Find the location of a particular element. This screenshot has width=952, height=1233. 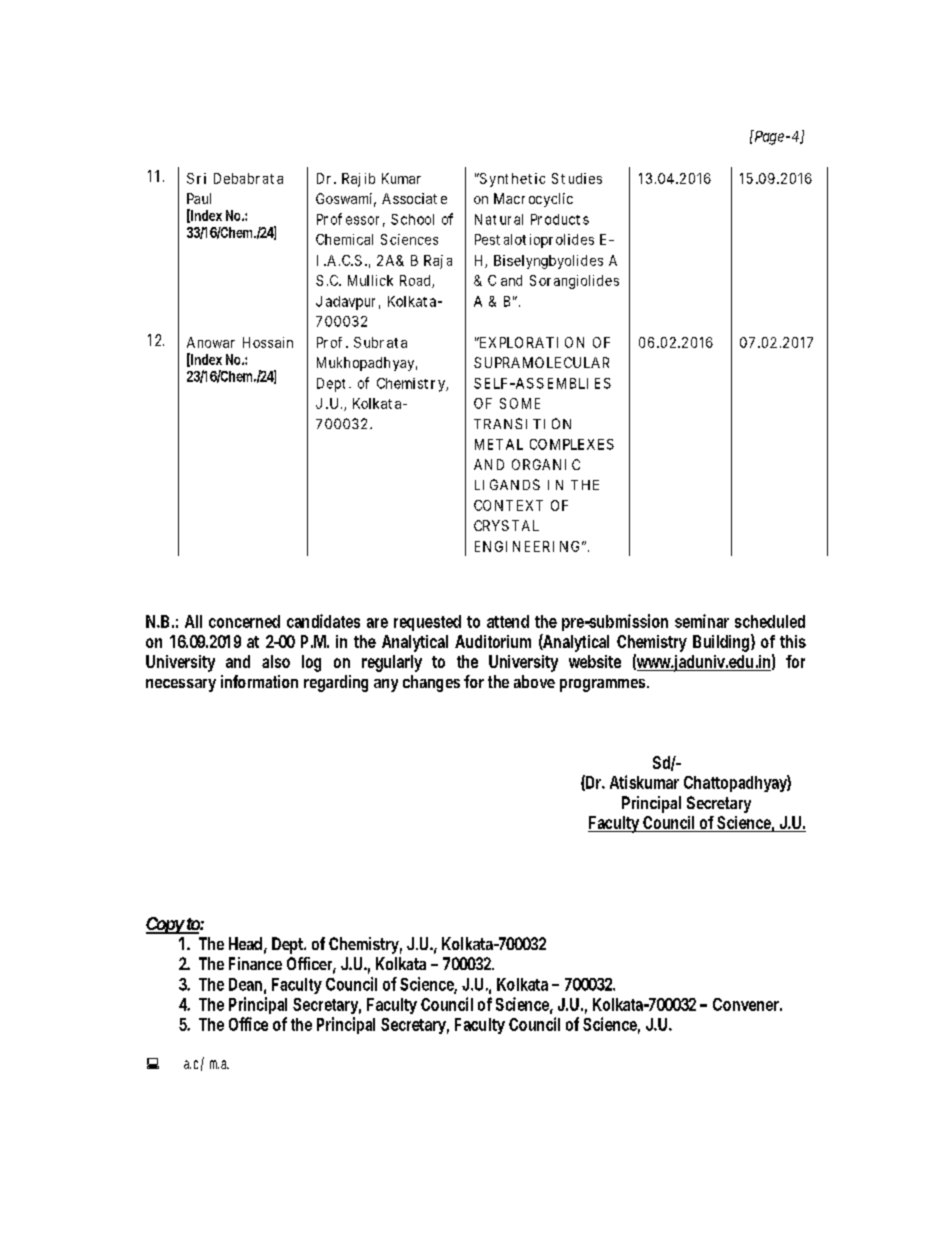

Paul is located at coordinates (199, 198).
